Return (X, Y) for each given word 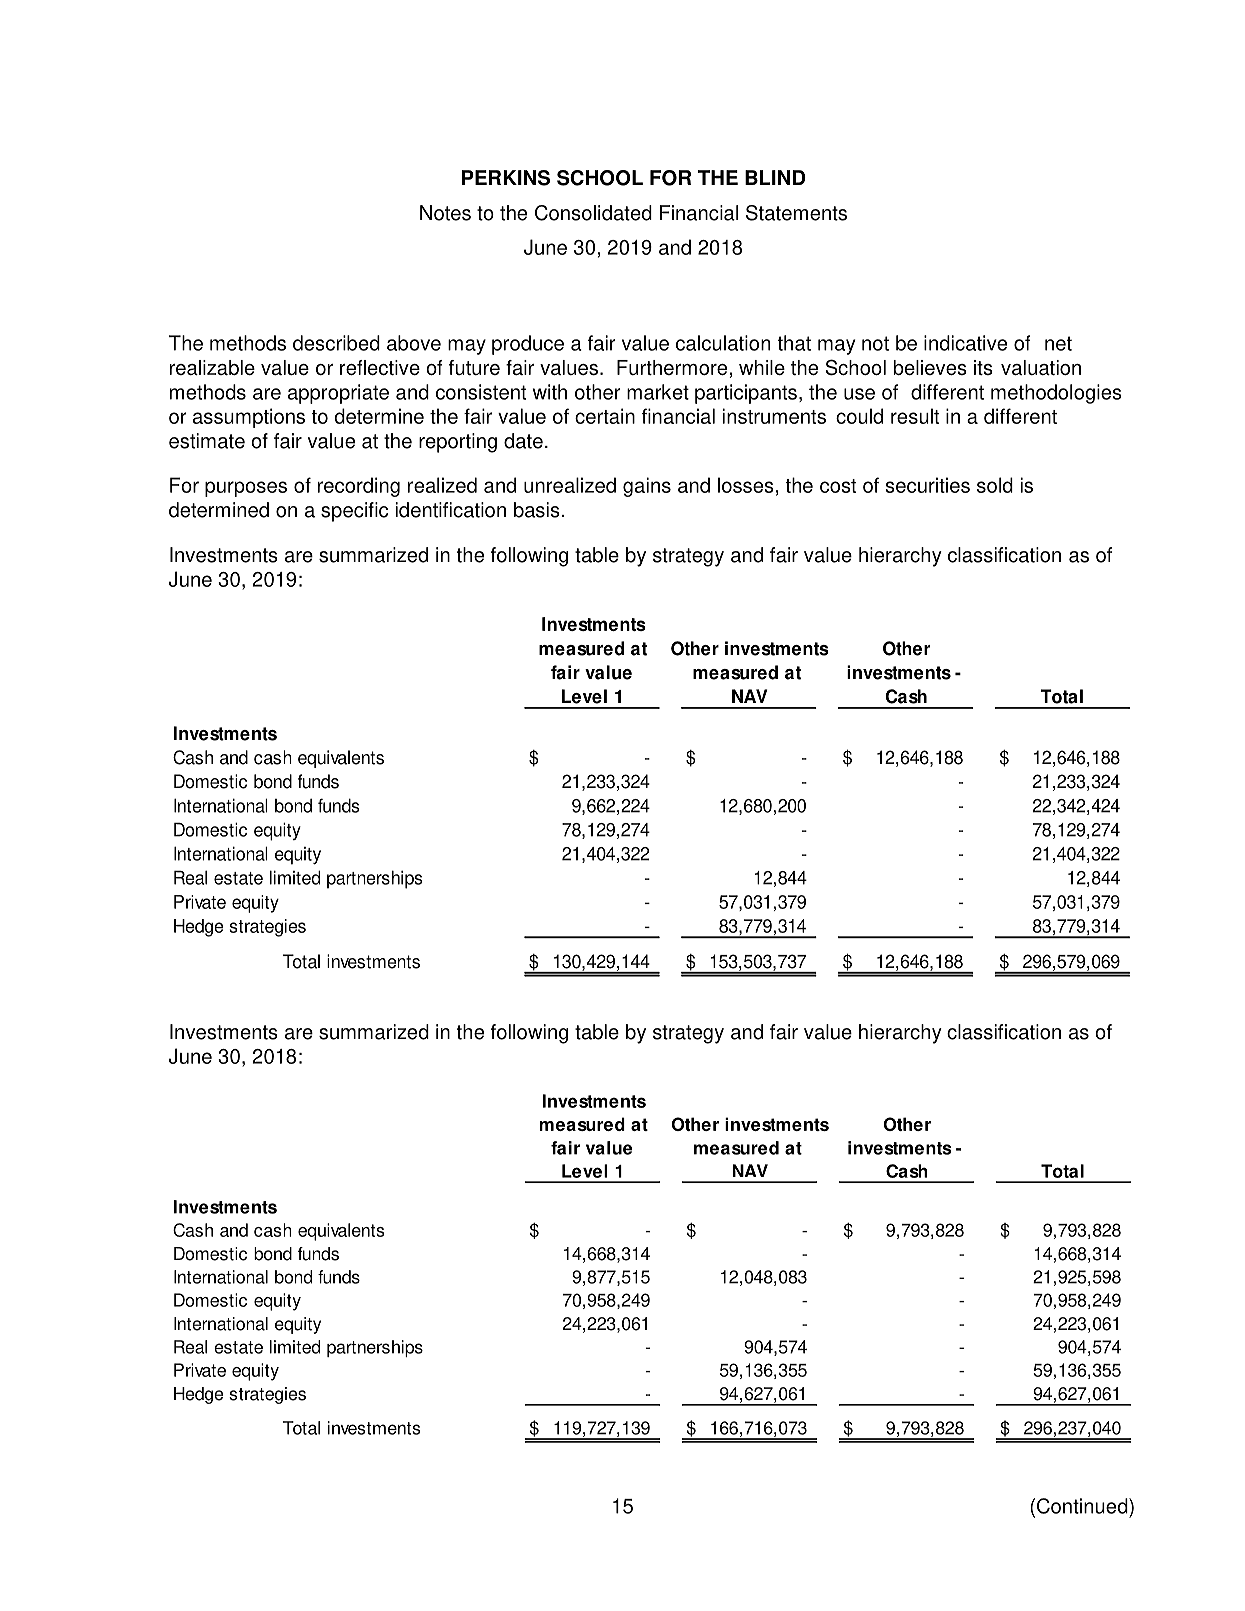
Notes (445, 213)
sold (995, 485)
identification (451, 510)
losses (746, 485)
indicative (965, 343)
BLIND (775, 177)
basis (537, 510)
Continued (1082, 1506)
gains (647, 487)
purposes (246, 489)
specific (354, 512)
